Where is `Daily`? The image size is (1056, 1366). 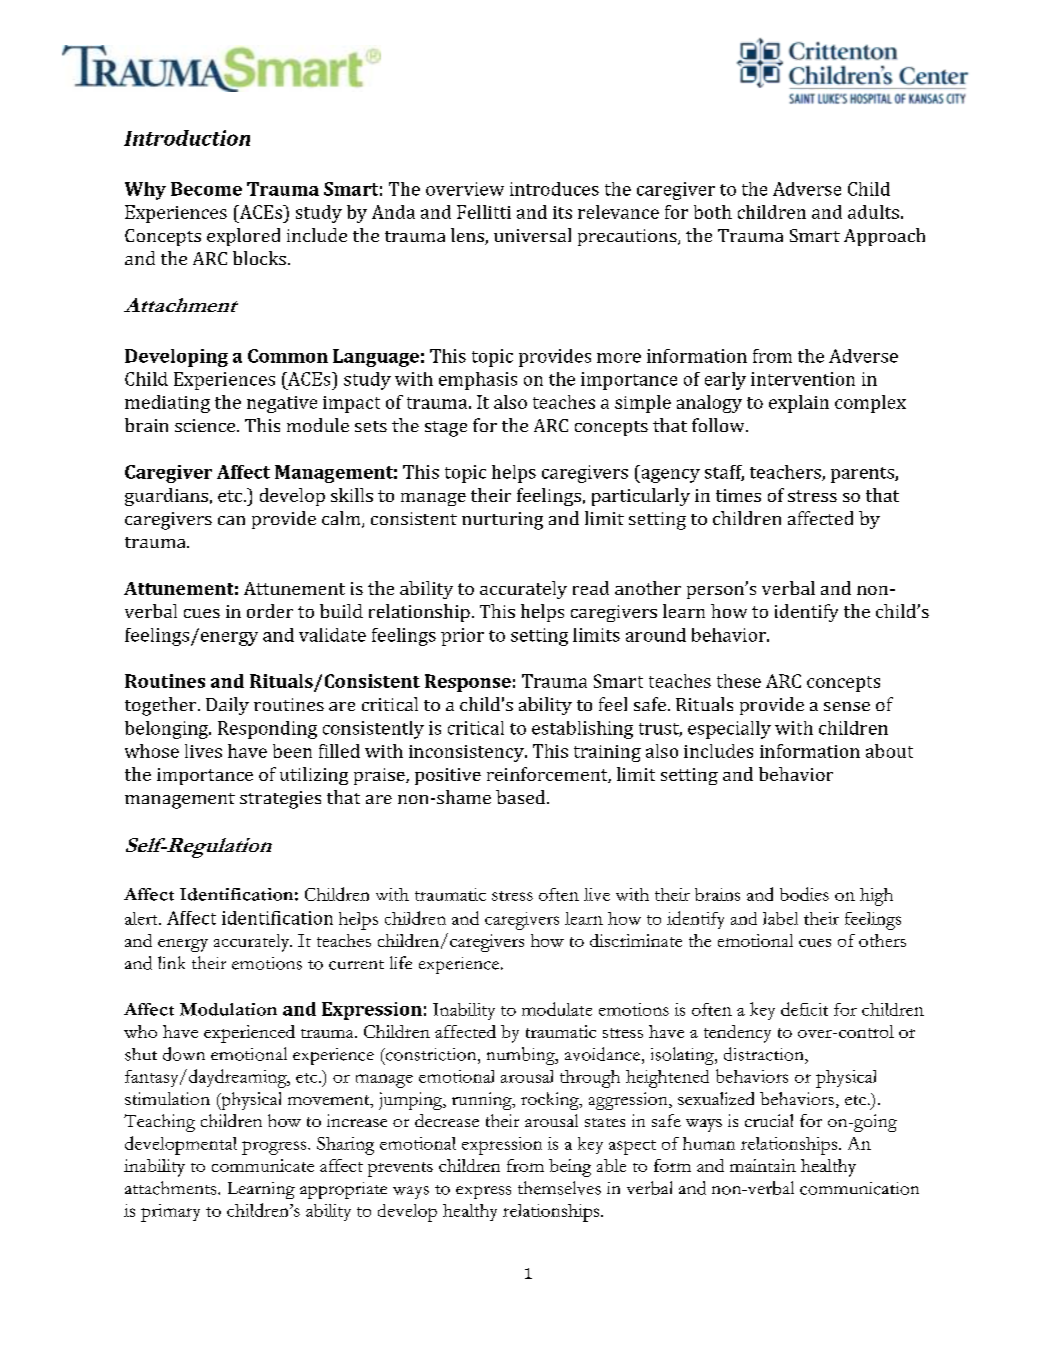 Daily is located at coordinates (227, 706).
